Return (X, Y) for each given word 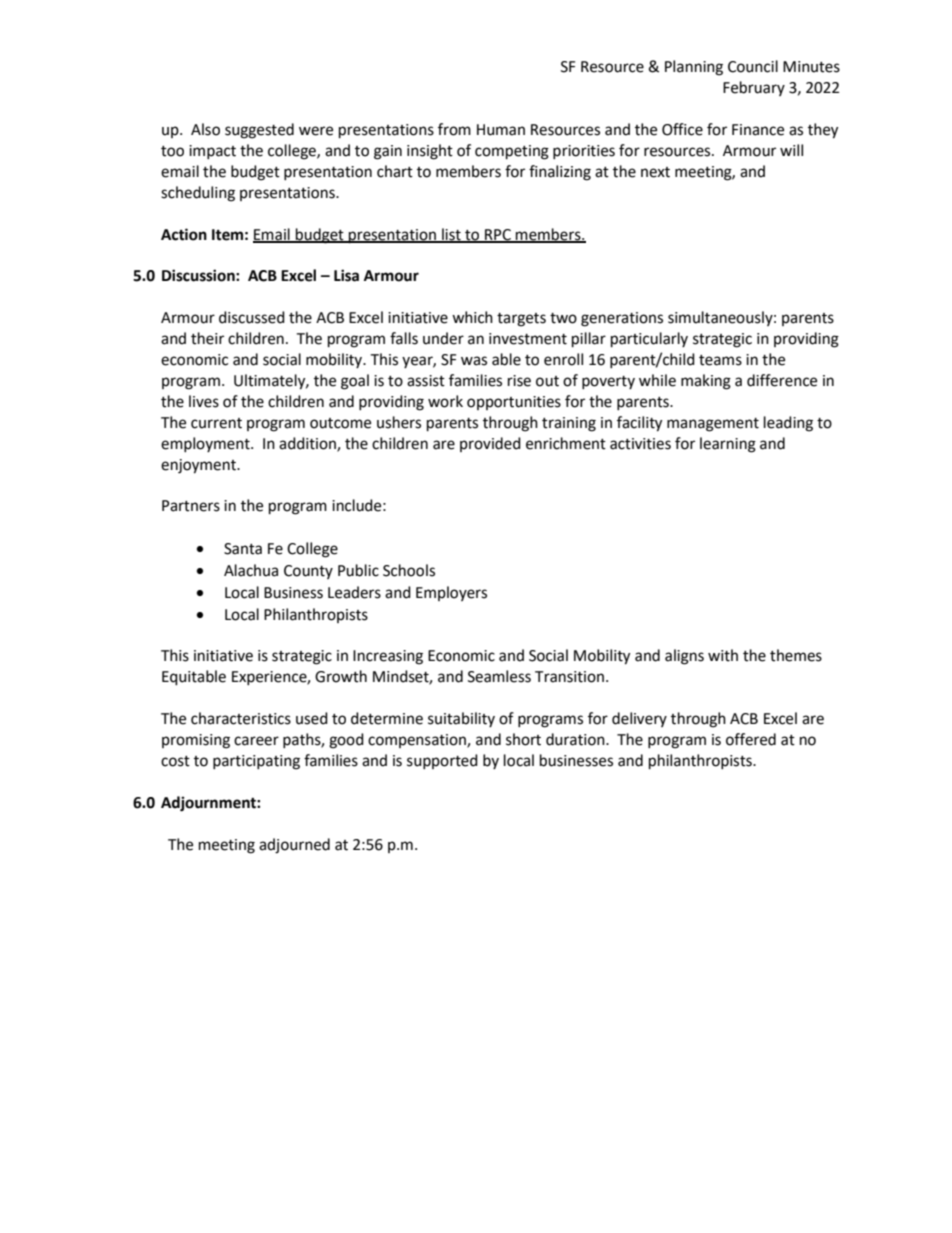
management (713, 425)
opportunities (514, 403)
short (523, 739)
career (256, 741)
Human (501, 130)
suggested (259, 131)
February (754, 88)
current (216, 423)
